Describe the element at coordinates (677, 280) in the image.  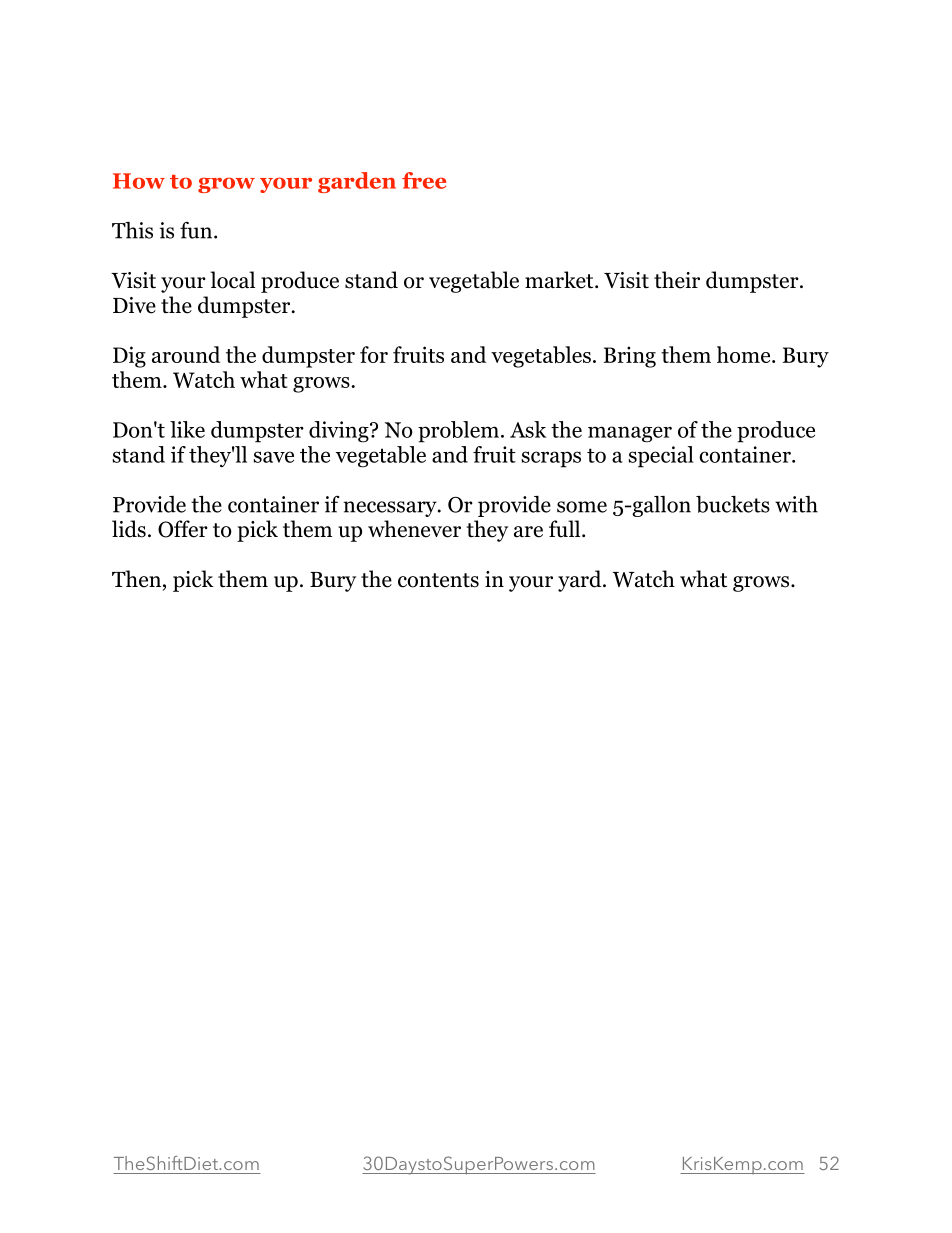
I see `their` at that location.
